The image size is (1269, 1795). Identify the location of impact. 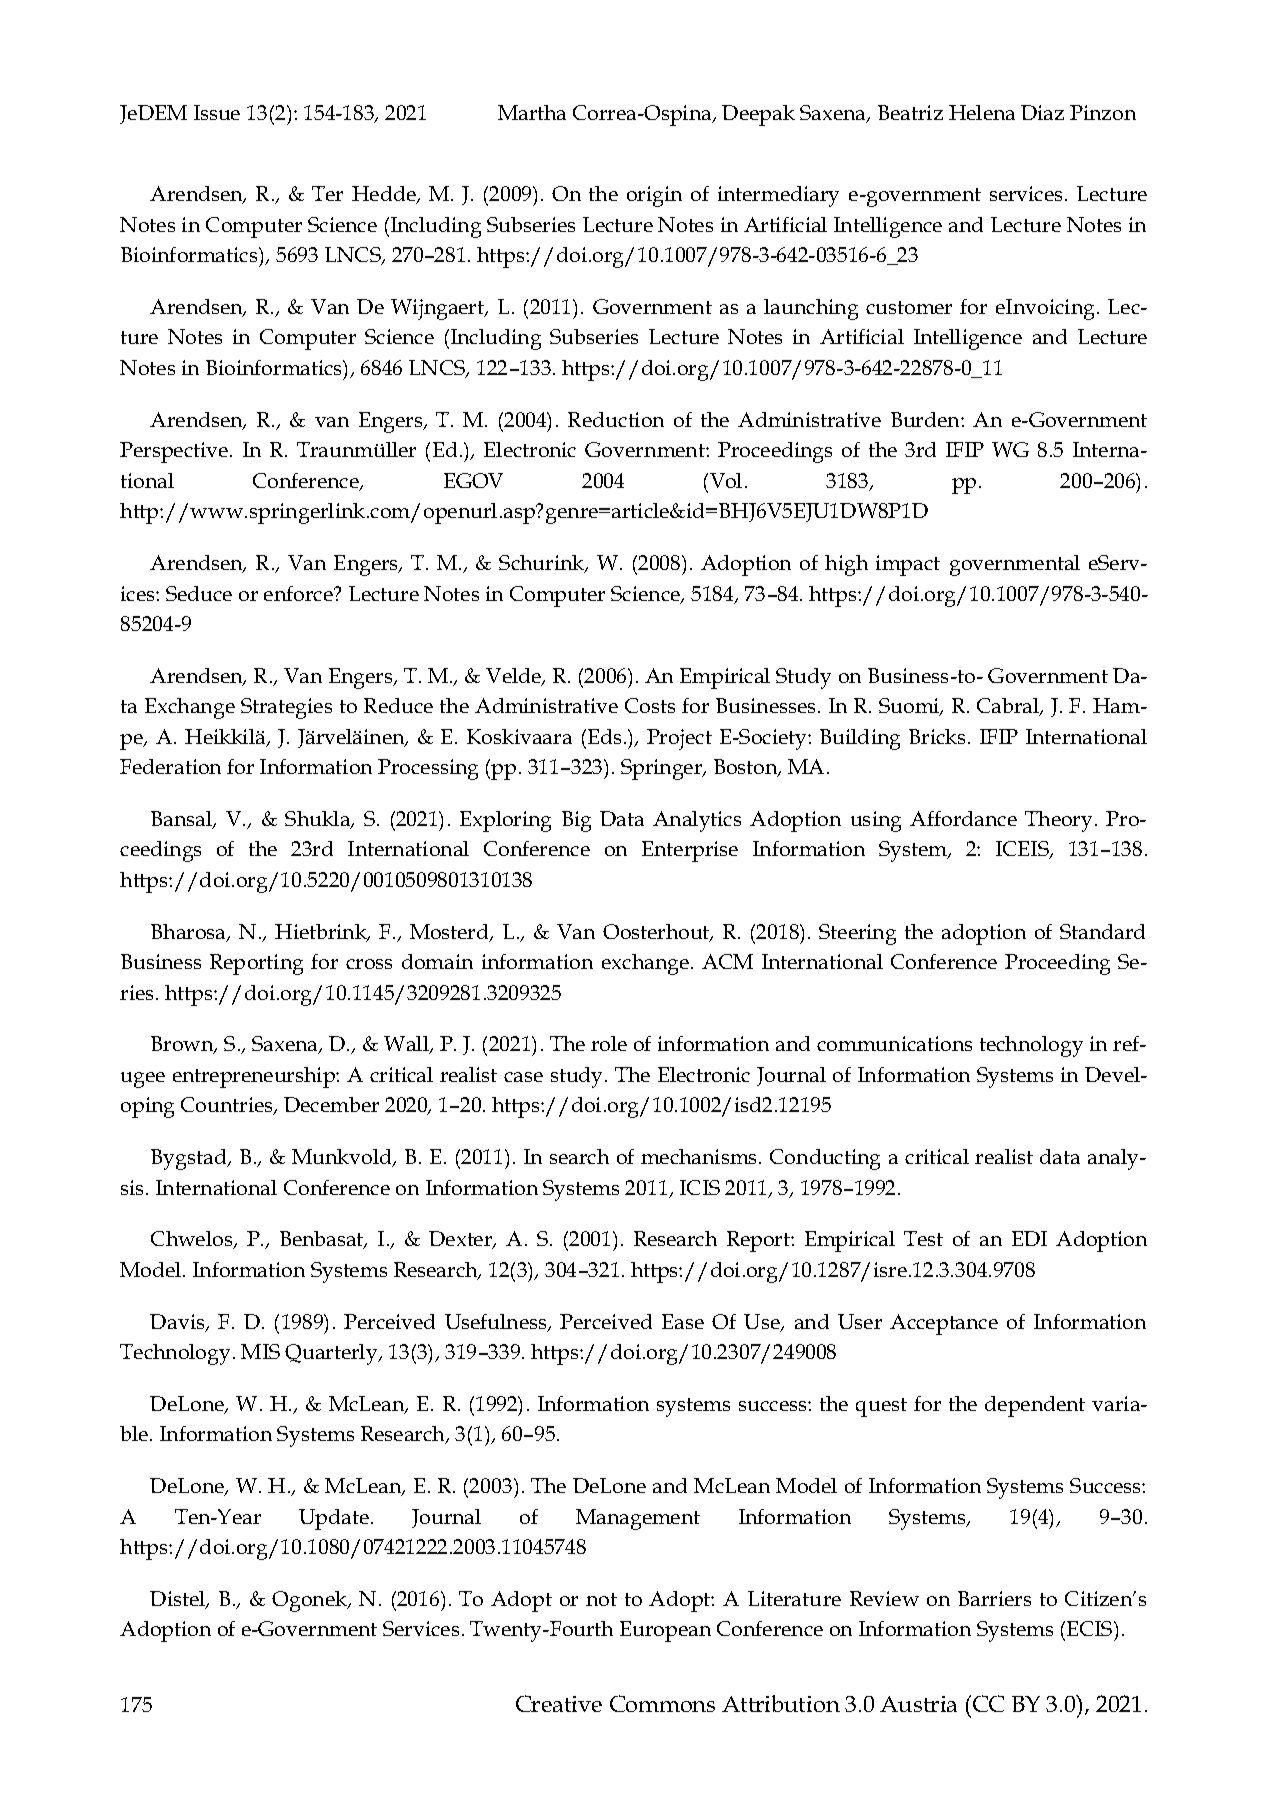
(908, 565).
